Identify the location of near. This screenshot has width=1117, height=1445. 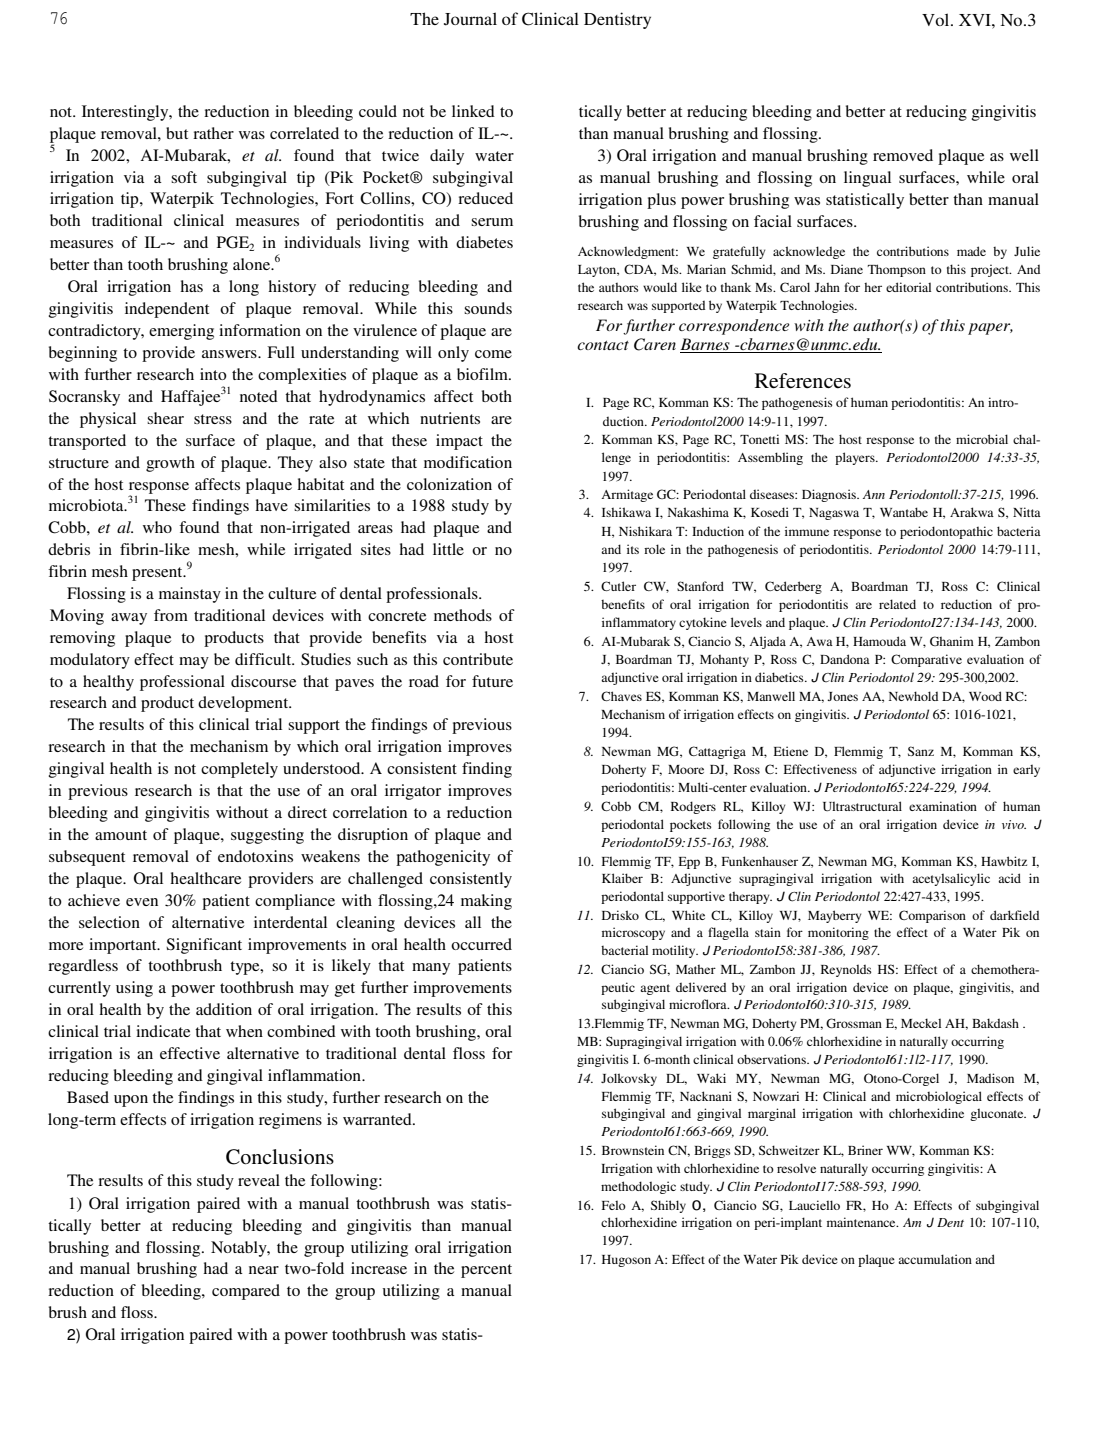
(264, 1270).
